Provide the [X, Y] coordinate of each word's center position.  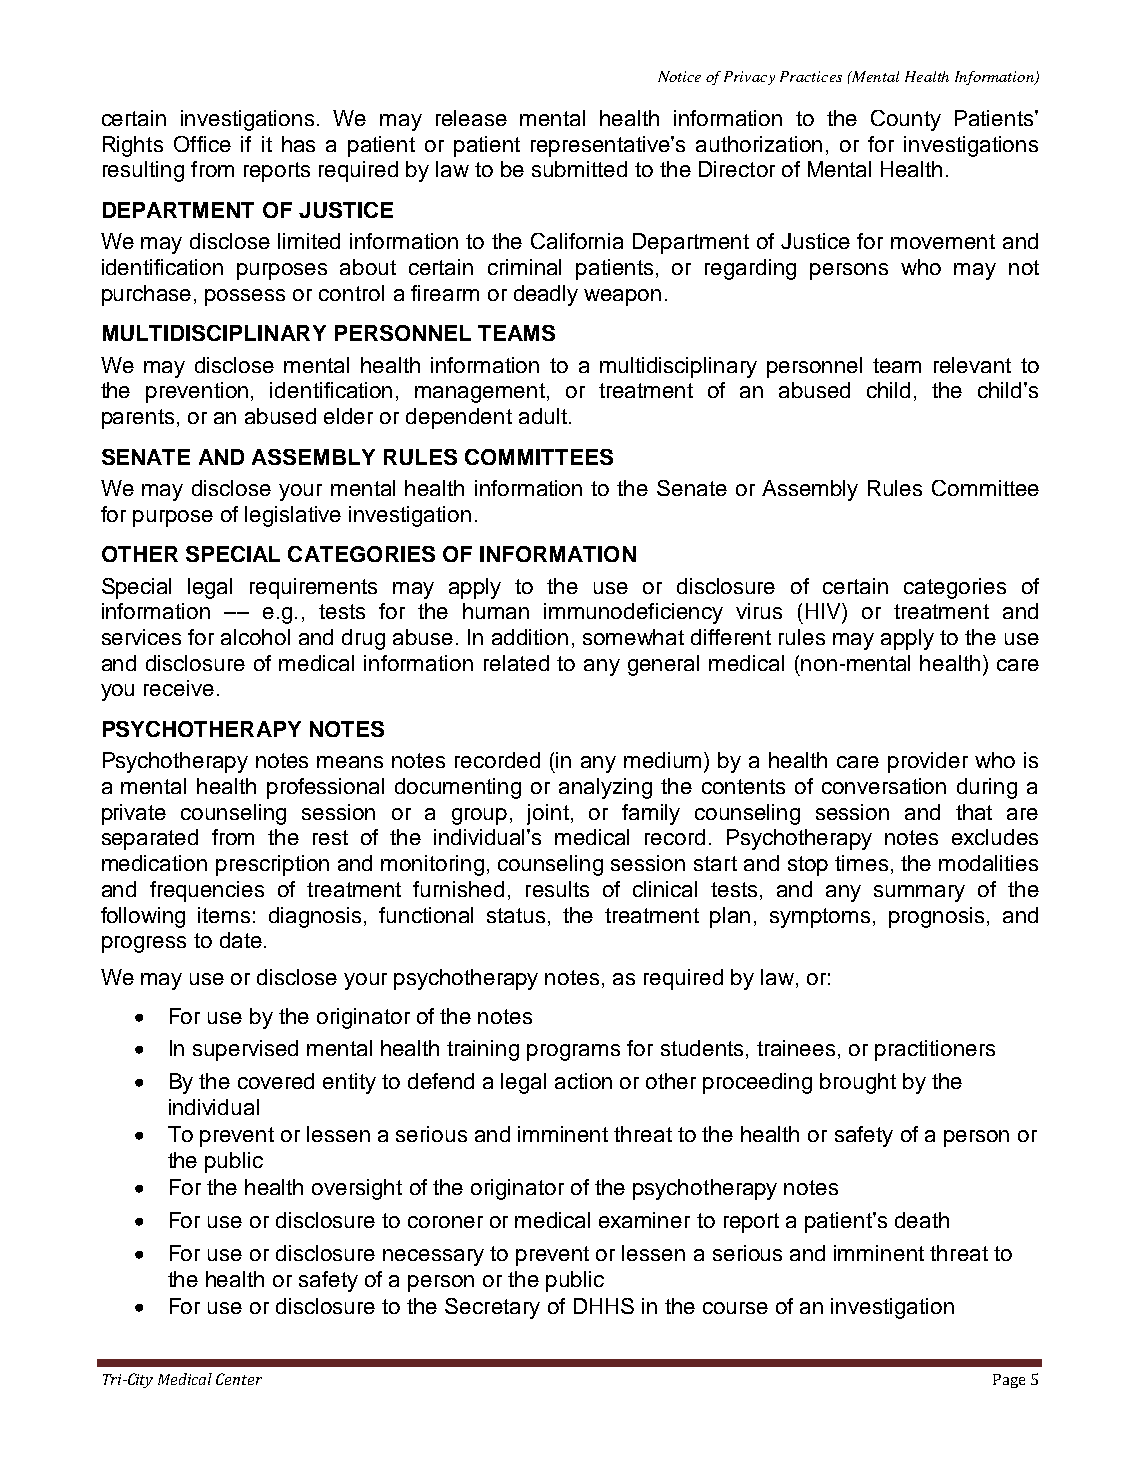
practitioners [935, 1050]
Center [239, 1379]
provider [928, 762]
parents [138, 419]
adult [543, 416]
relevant [972, 365]
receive [179, 688]
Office [202, 144]
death [922, 1220]
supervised [245, 1050]
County [906, 120]
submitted [579, 169]
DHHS [604, 1306]
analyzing [605, 788]
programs [573, 1052]
